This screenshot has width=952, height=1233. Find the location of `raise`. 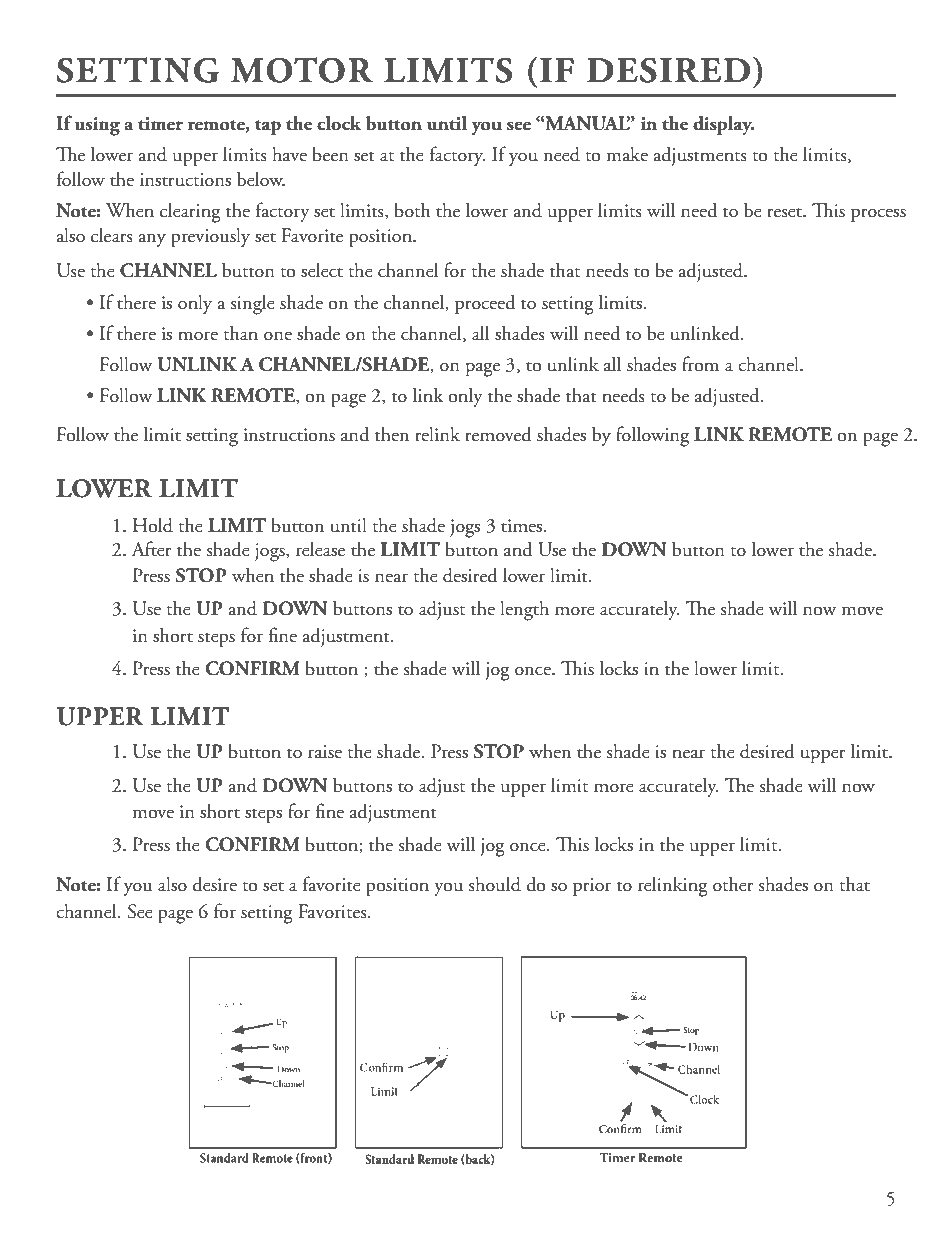

raise is located at coordinates (325, 752).
